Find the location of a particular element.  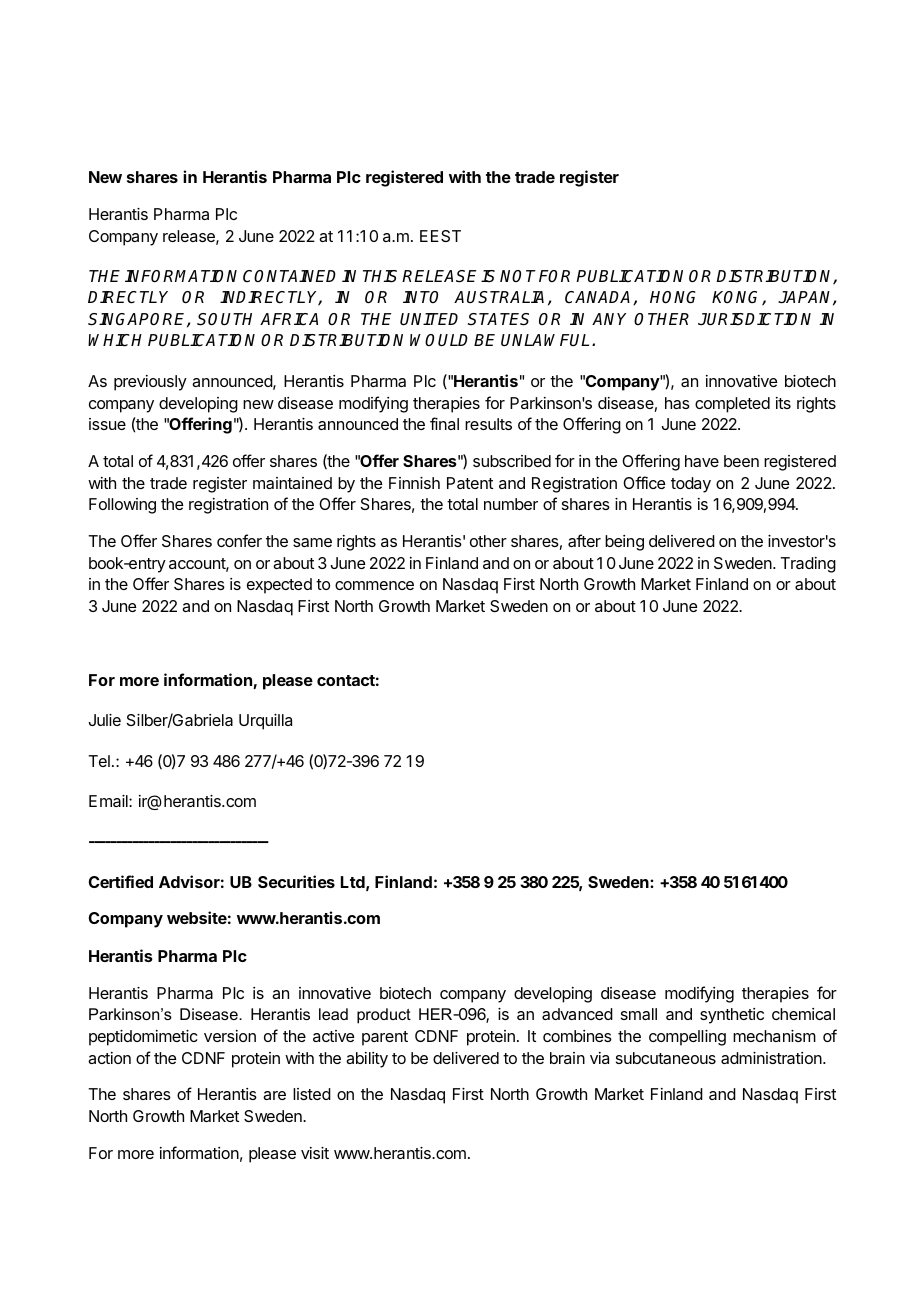

Julie is located at coordinates (105, 720).
